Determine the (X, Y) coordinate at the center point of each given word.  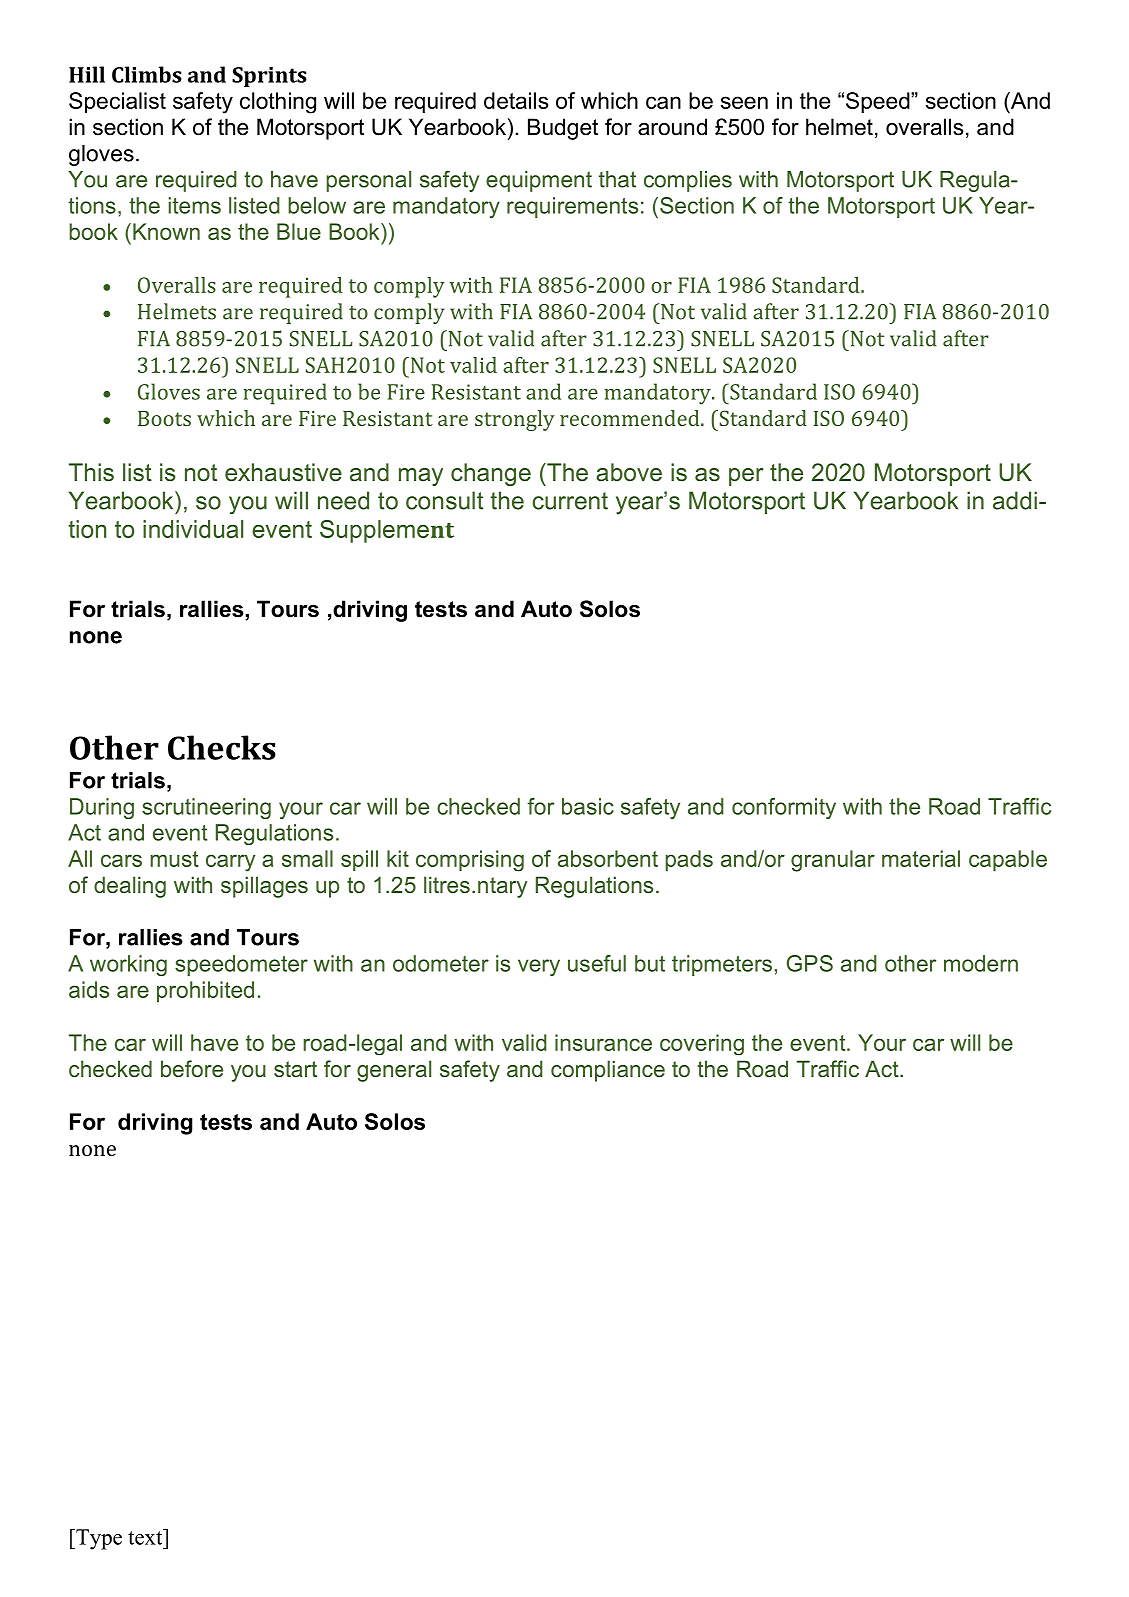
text (146, 1537)
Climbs (147, 74)
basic (588, 806)
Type (98, 1539)
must (174, 859)
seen (744, 102)
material (921, 858)
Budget (563, 129)
